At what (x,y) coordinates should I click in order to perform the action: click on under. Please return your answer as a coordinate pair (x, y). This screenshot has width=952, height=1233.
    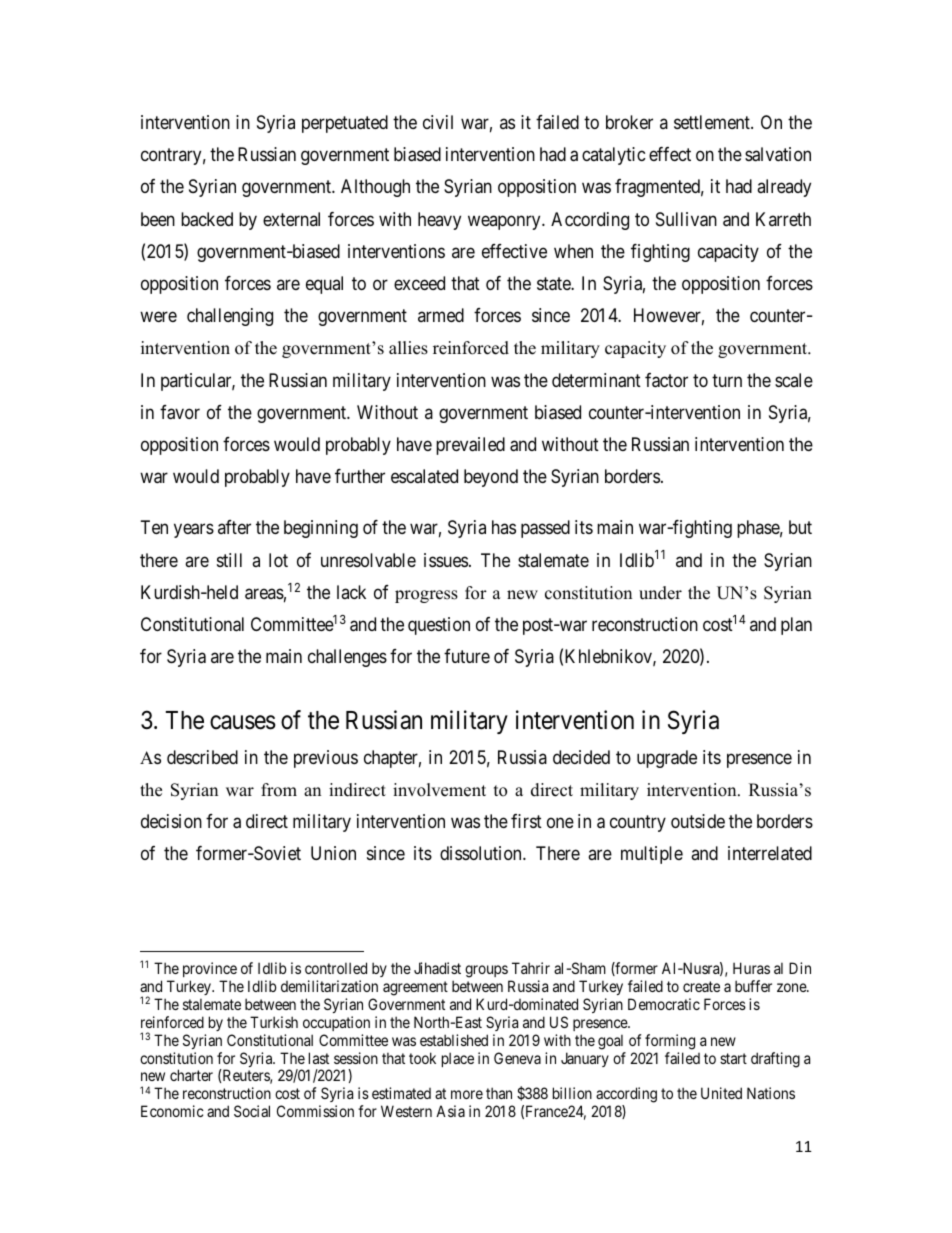
    Looking at the image, I should click on (660, 593).
